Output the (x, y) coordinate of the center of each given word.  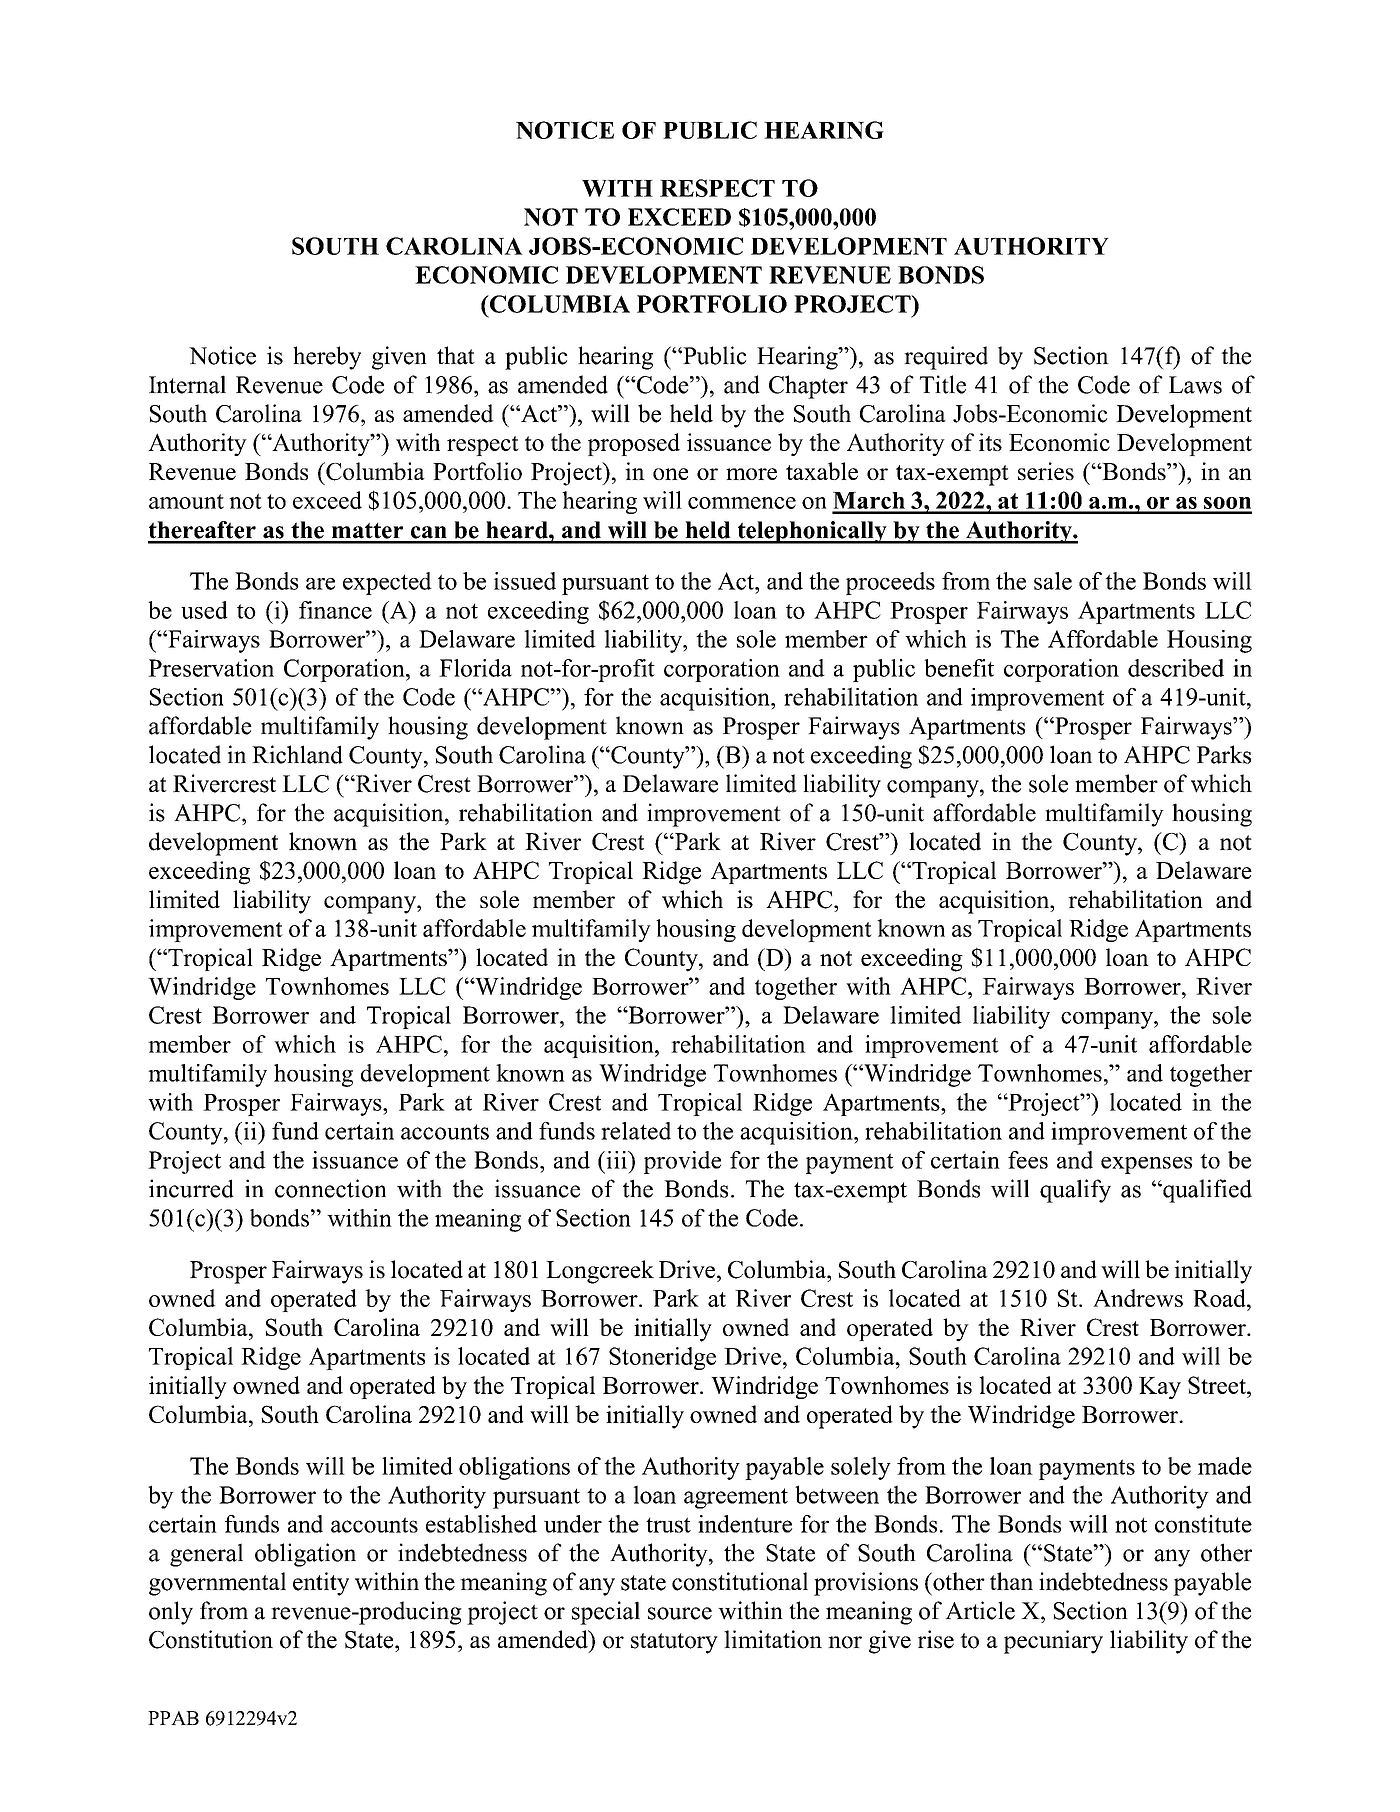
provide (682, 1162)
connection (330, 1188)
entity (321, 1584)
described (1176, 668)
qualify (1075, 1191)
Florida (475, 668)
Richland (297, 754)
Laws (1195, 385)
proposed (634, 444)
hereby (327, 358)
